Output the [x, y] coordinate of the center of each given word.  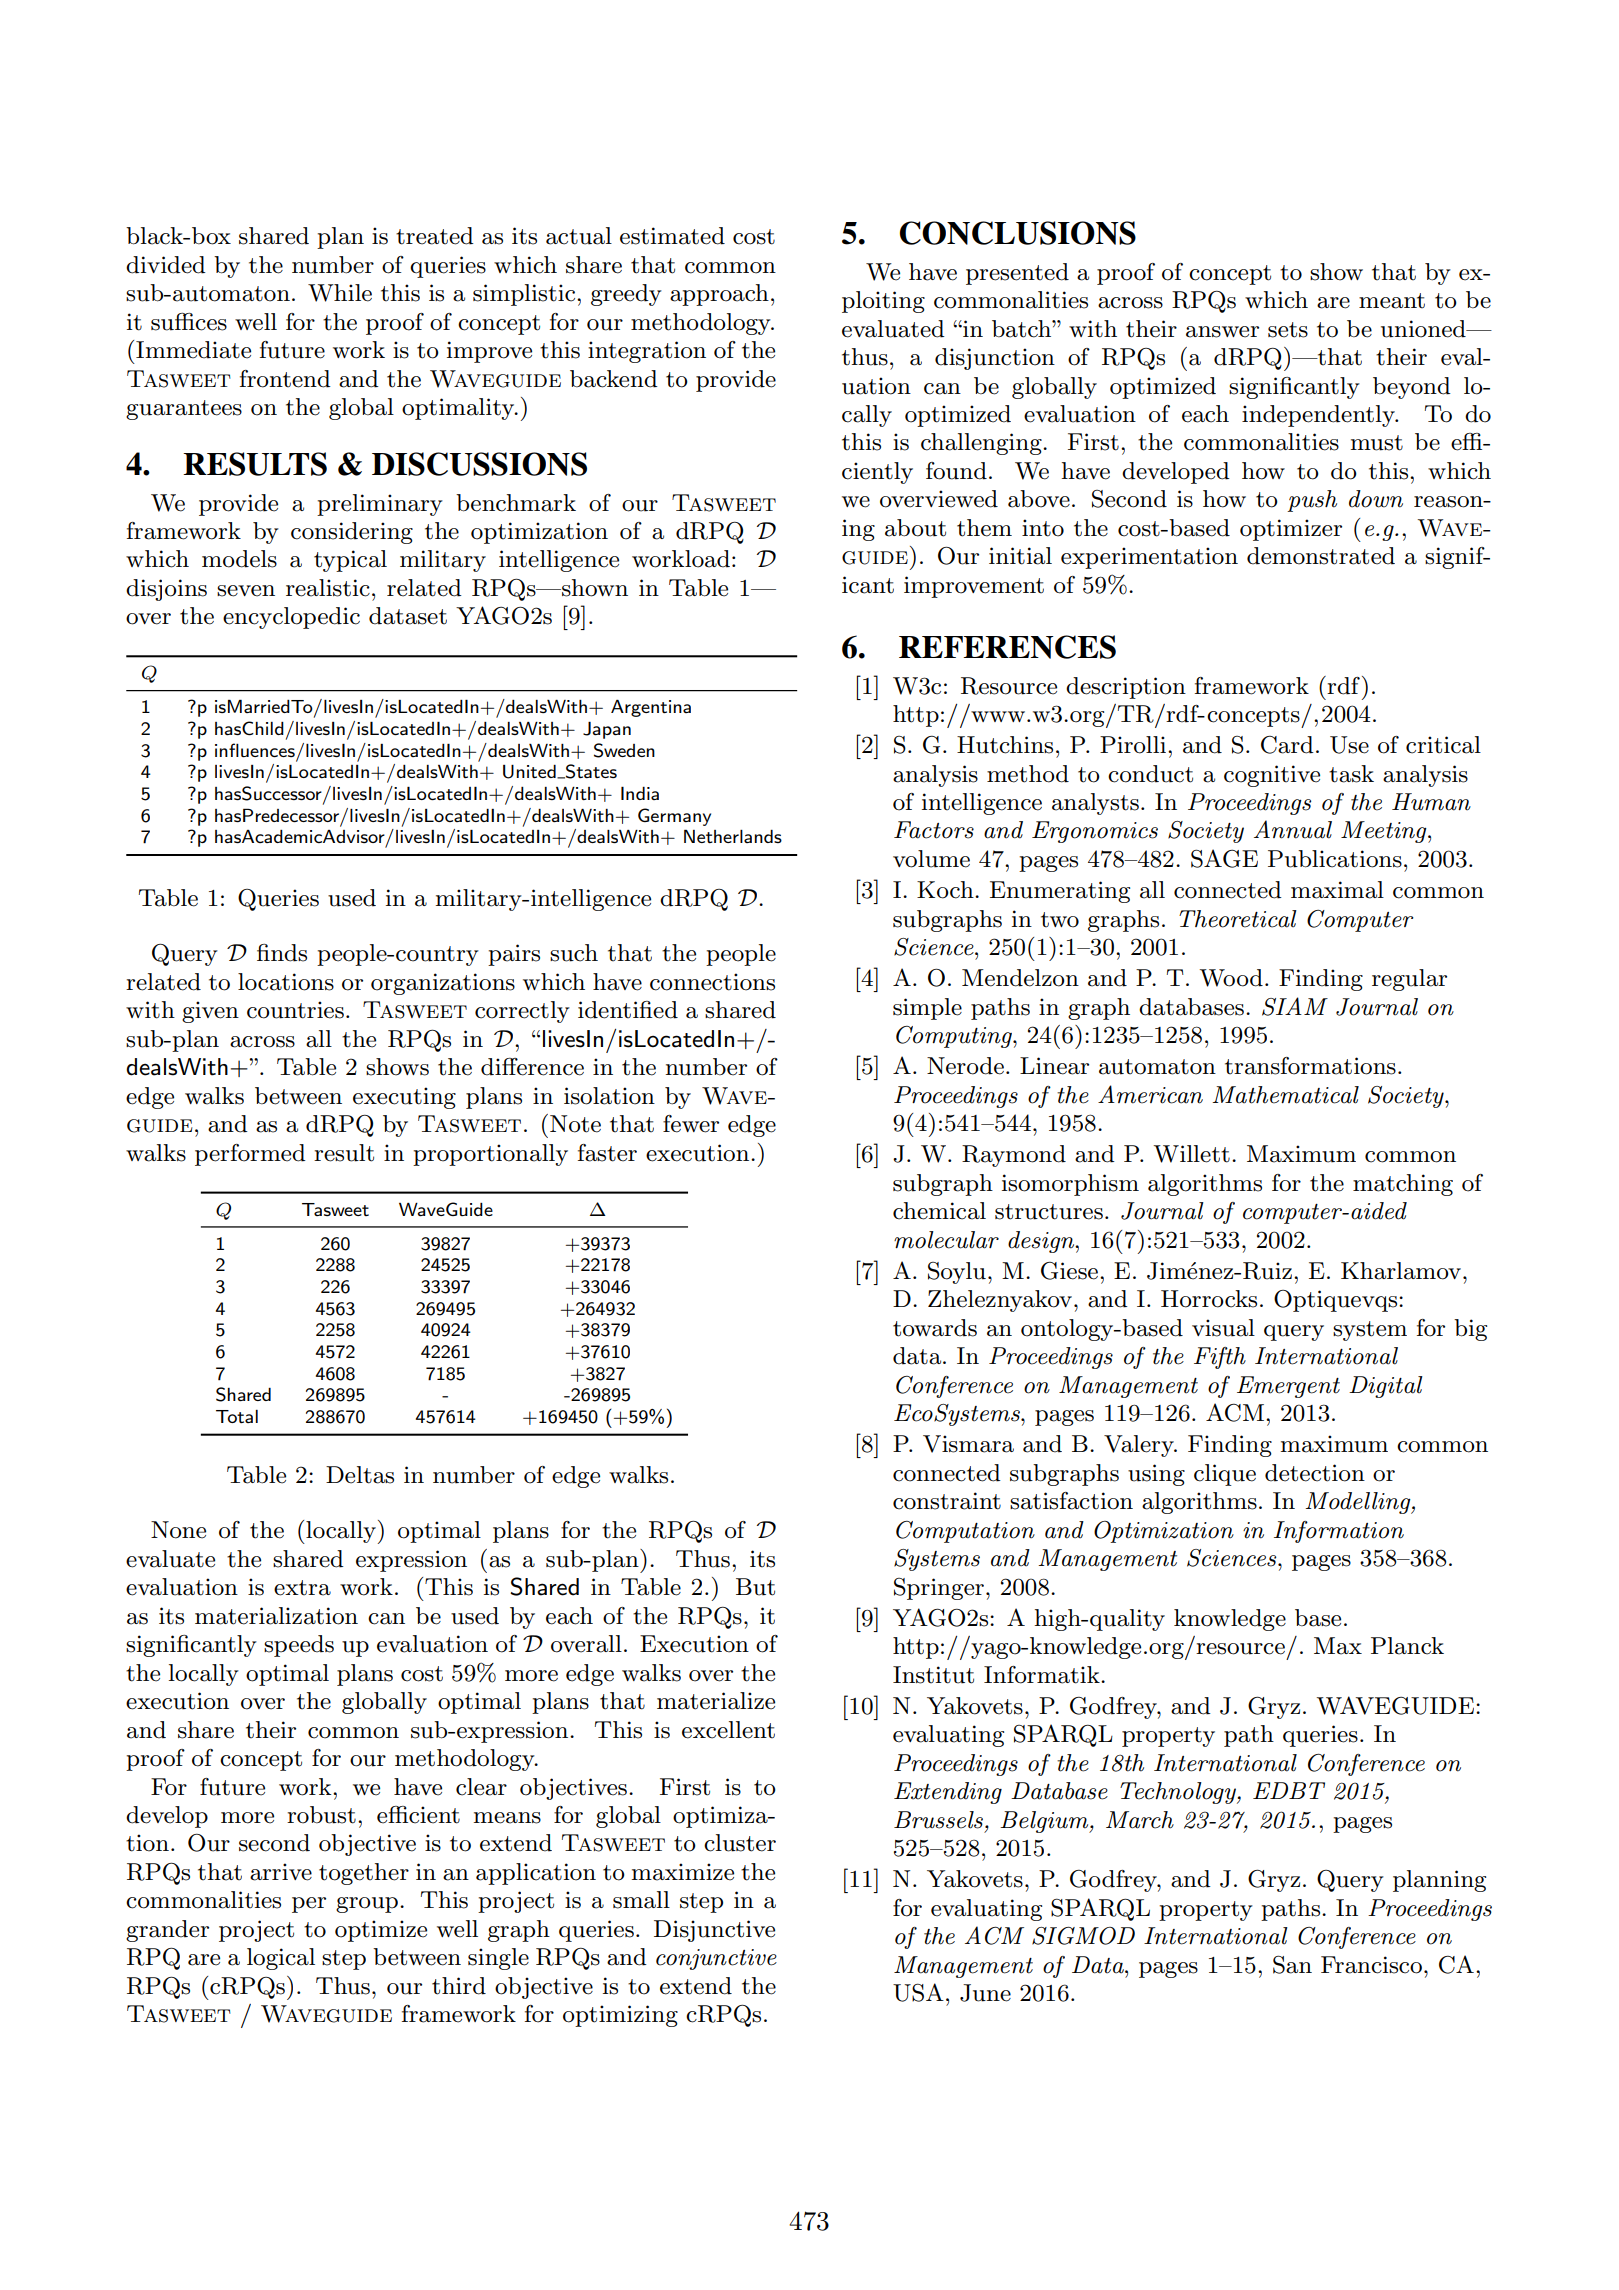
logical [281, 1959]
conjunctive [716, 1959]
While [340, 293]
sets [1288, 330]
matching [1403, 1185]
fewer [691, 1124]
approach [719, 295]
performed [250, 1155]
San [1292, 1964]
